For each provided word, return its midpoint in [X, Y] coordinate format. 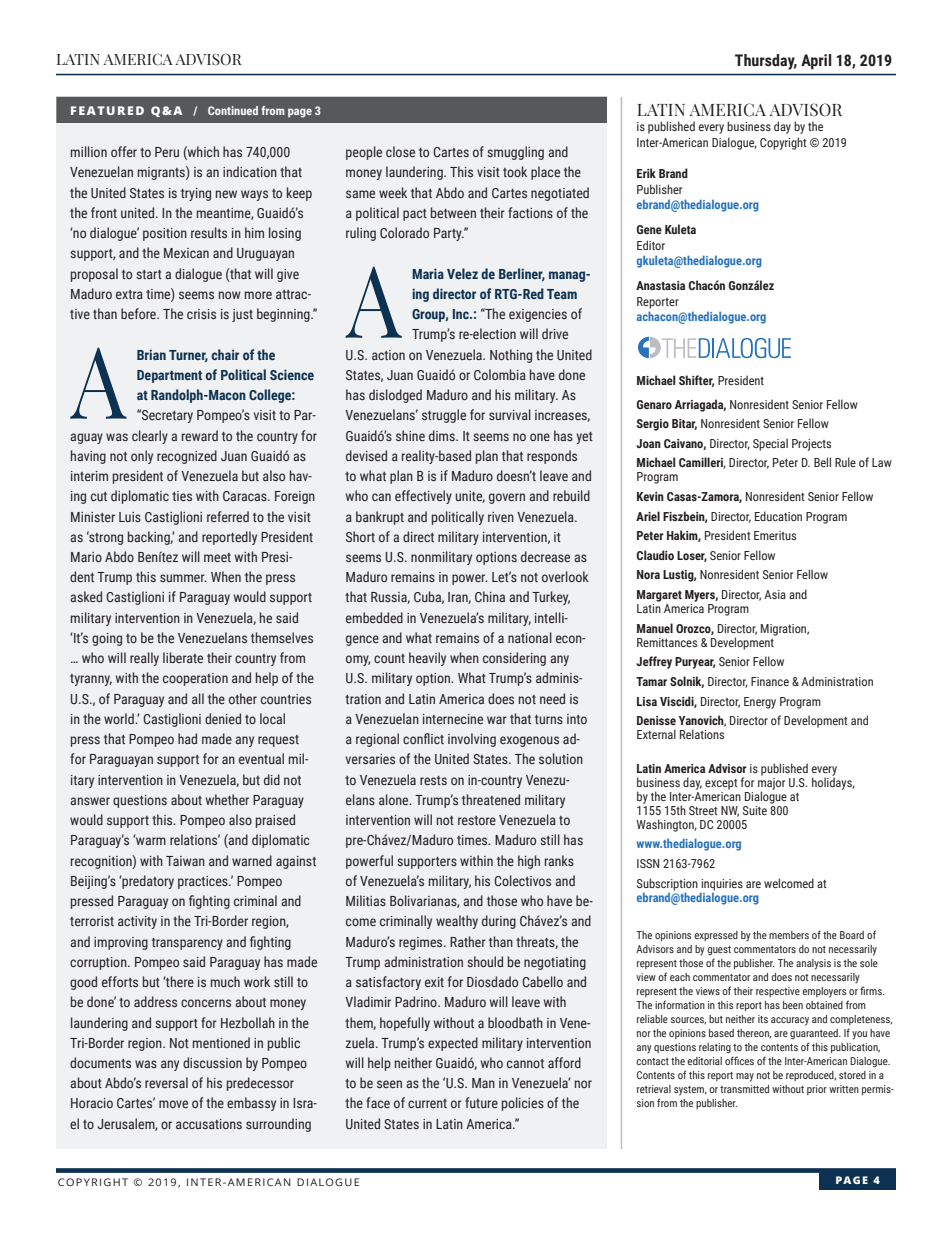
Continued [233, 110]
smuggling [515, 153]
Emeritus [775, 535]
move [173, 1104]
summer [183, 578]
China [490, 596]
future [481, 1102]
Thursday [766, 62]
